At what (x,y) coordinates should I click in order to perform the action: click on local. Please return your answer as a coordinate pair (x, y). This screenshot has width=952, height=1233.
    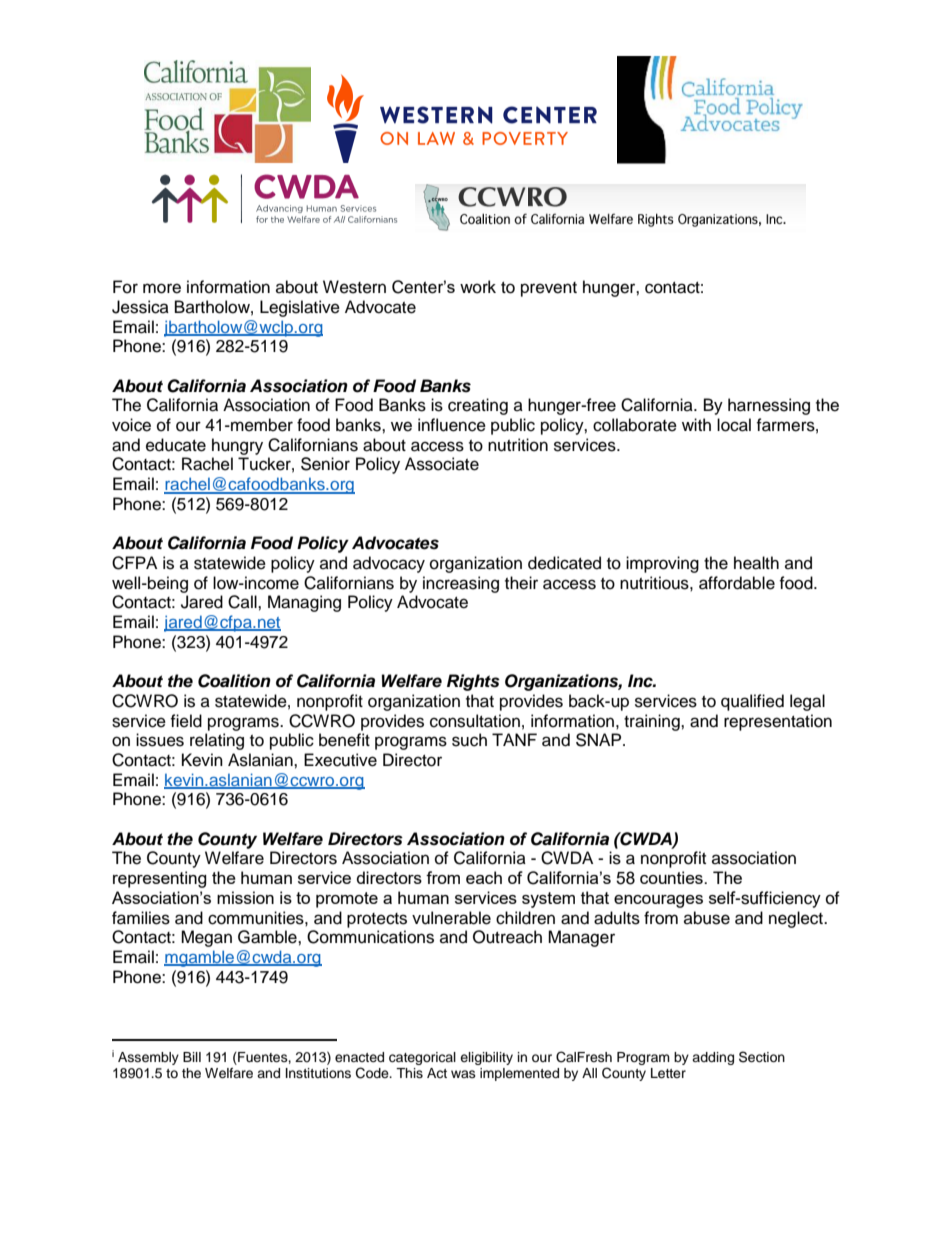
    Looking at the image, I should click on (734, 425).
